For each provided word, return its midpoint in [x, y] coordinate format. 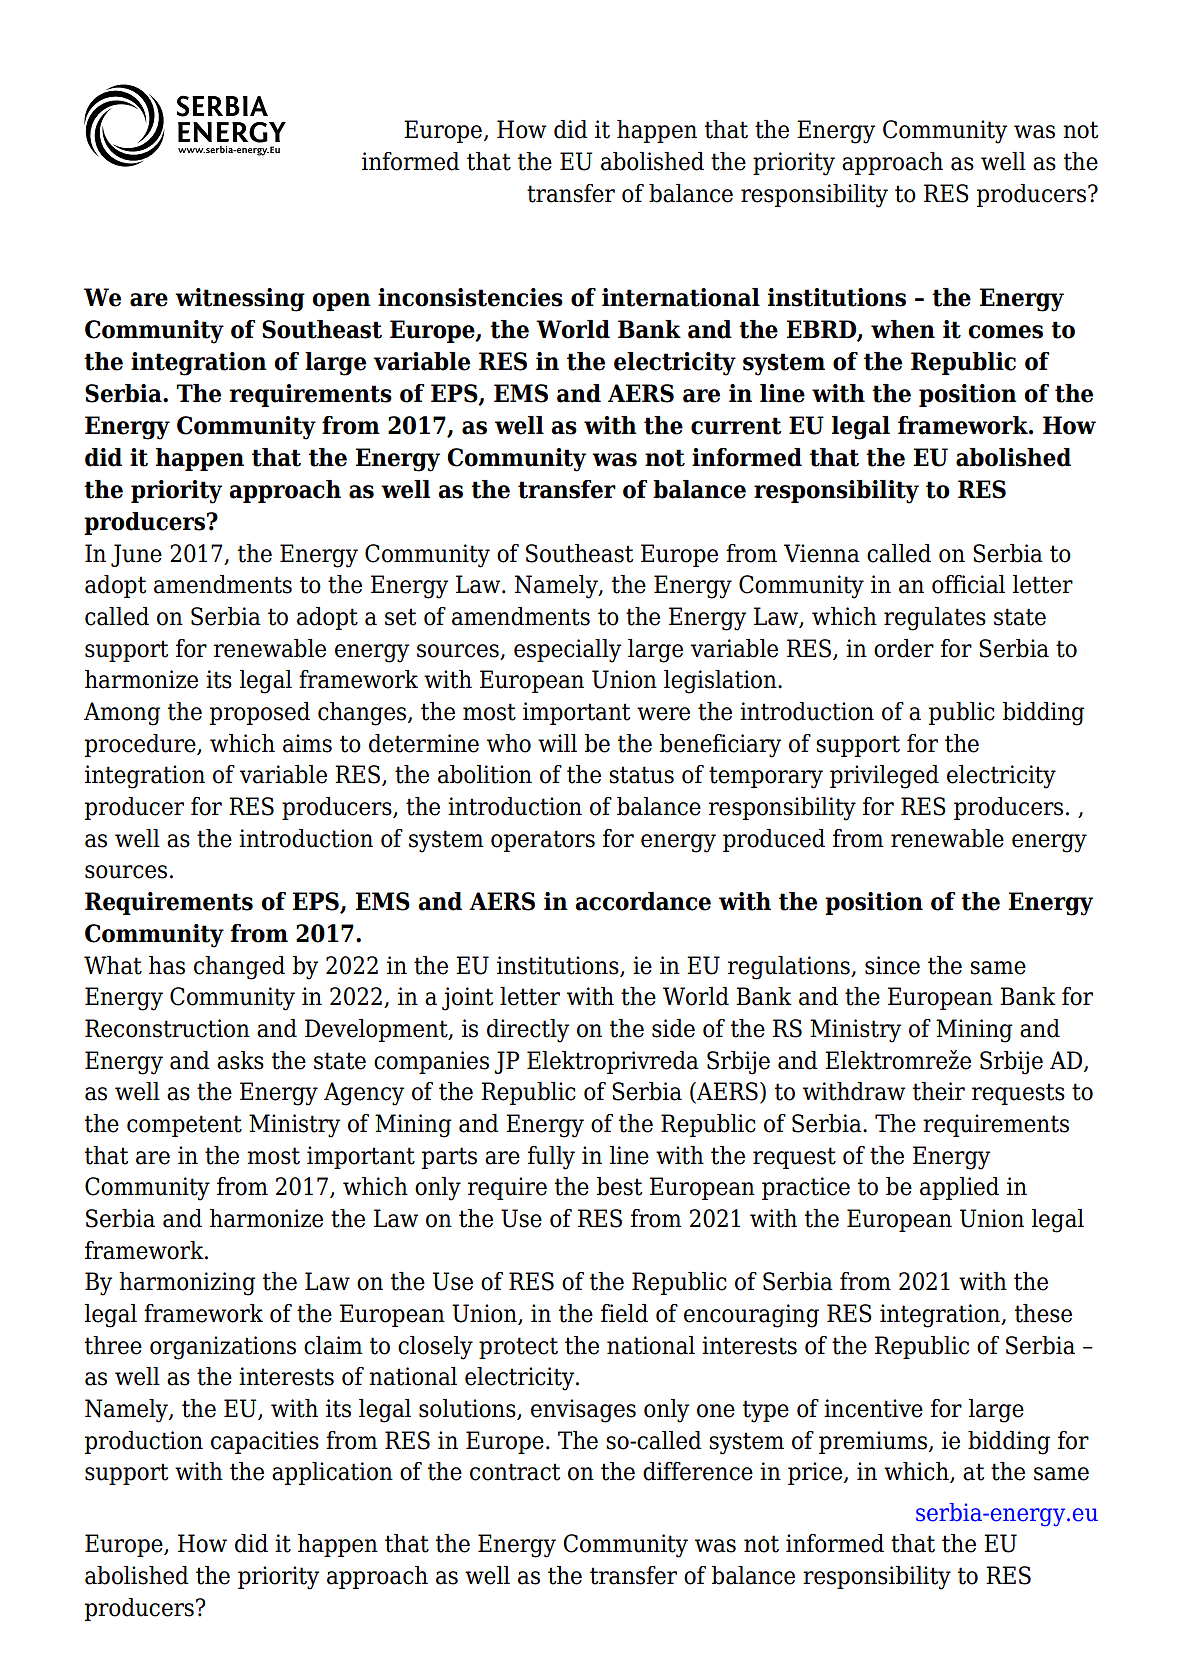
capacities [265, 1442]
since [892, 965]
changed [239, 968]
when [903, 329]
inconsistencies [470, 297]
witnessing [240, 300]
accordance [643, 901]
